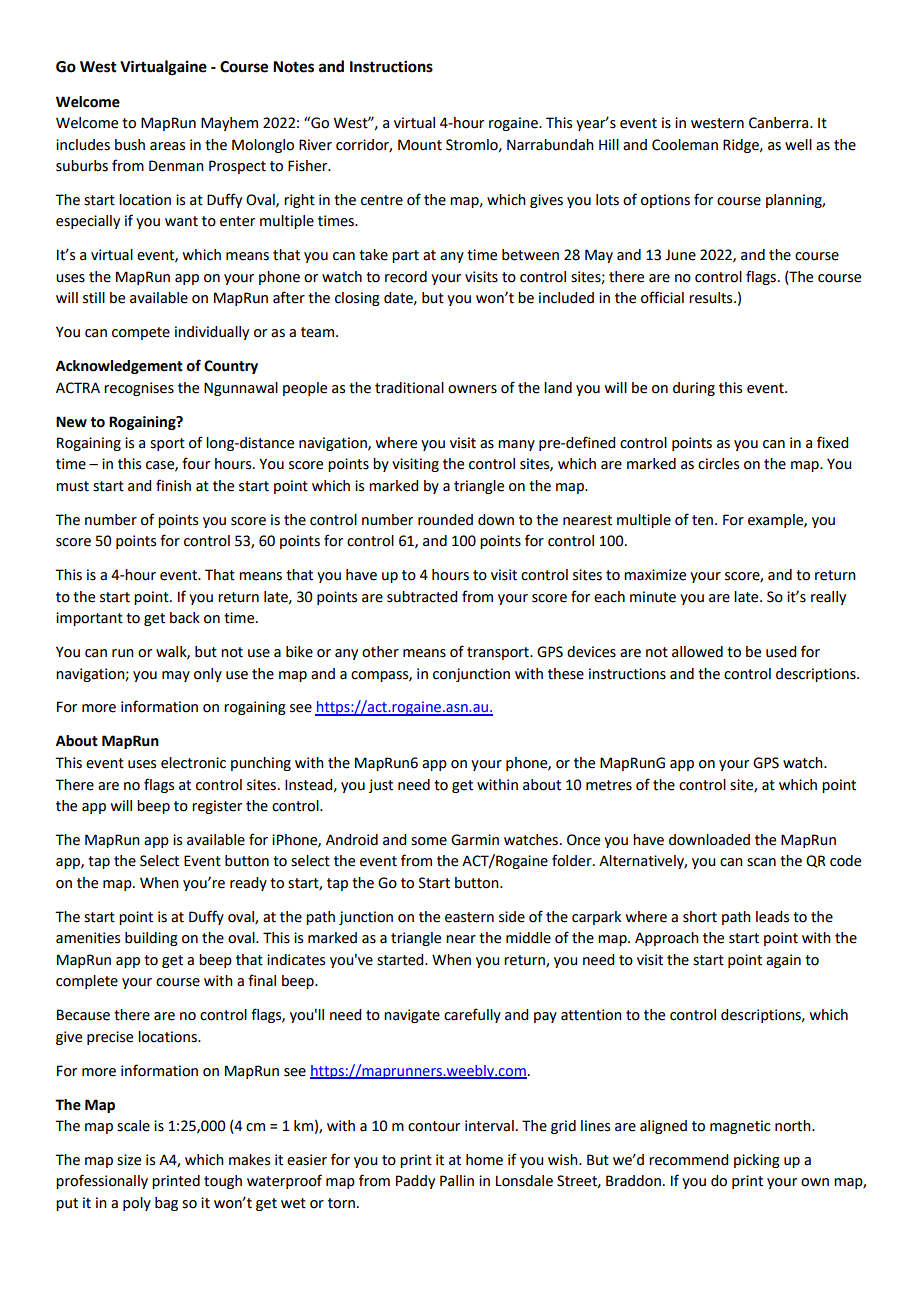 The width and height of the screenshot is (924, 1308). I want to click on many, so click(516, 445).
